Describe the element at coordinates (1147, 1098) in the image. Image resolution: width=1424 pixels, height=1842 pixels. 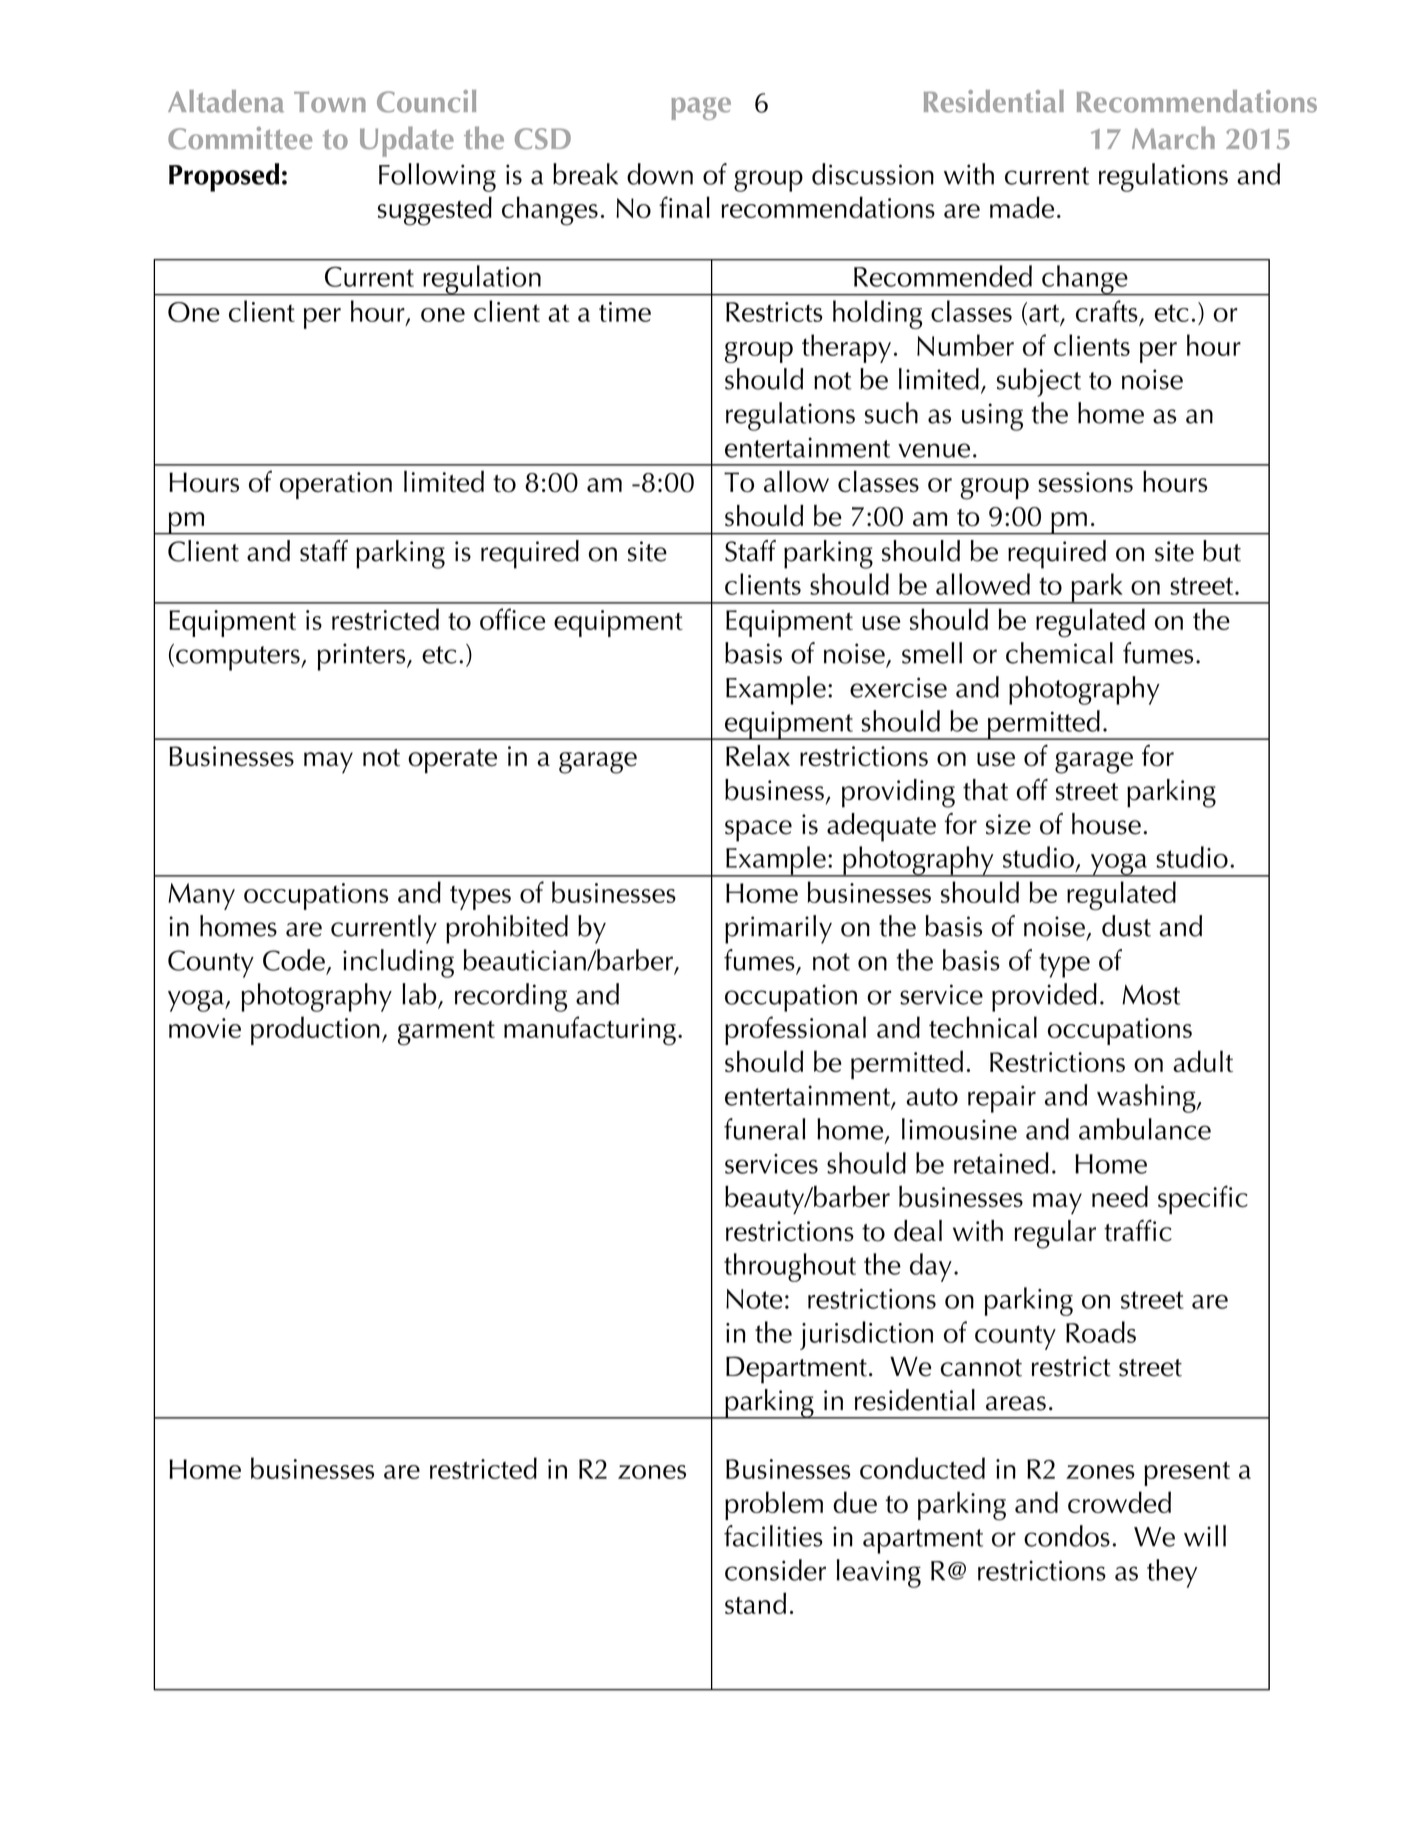
I see `washing` at that location.
